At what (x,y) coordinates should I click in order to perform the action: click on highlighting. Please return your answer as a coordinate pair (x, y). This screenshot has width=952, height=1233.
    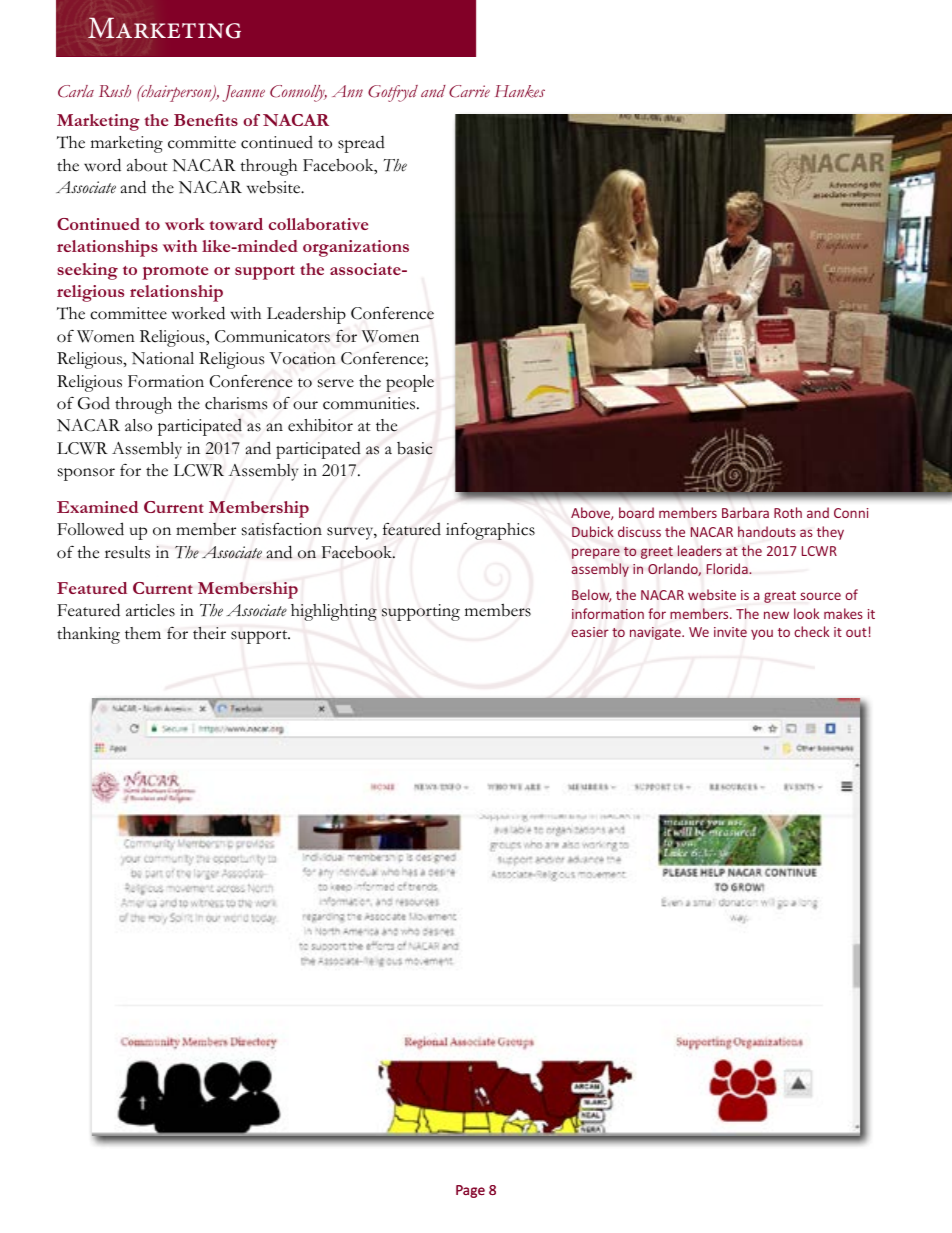
    Looking at the image, I should click on (334, 612).
